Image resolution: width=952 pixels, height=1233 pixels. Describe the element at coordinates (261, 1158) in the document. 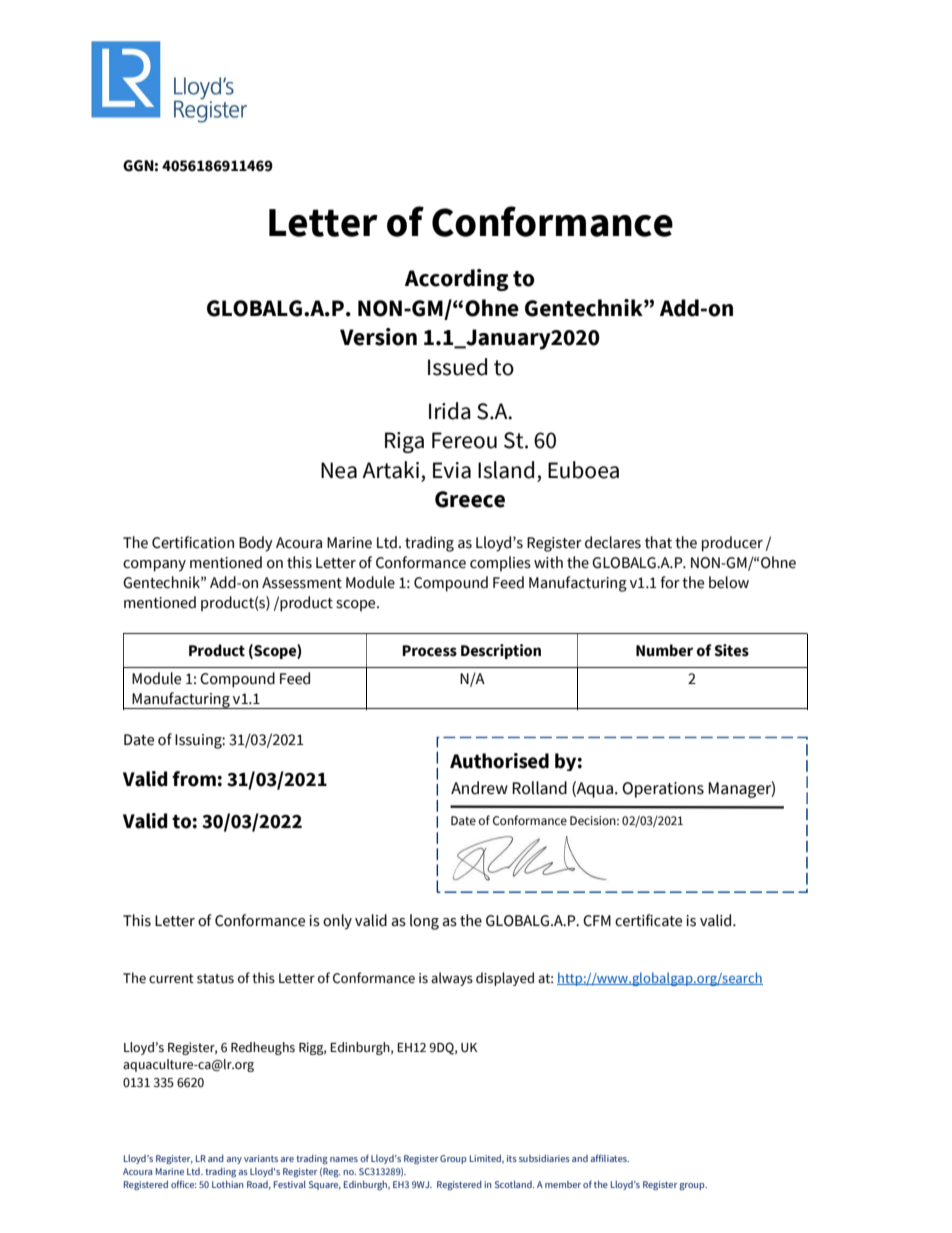

I see `variants` at that location.
